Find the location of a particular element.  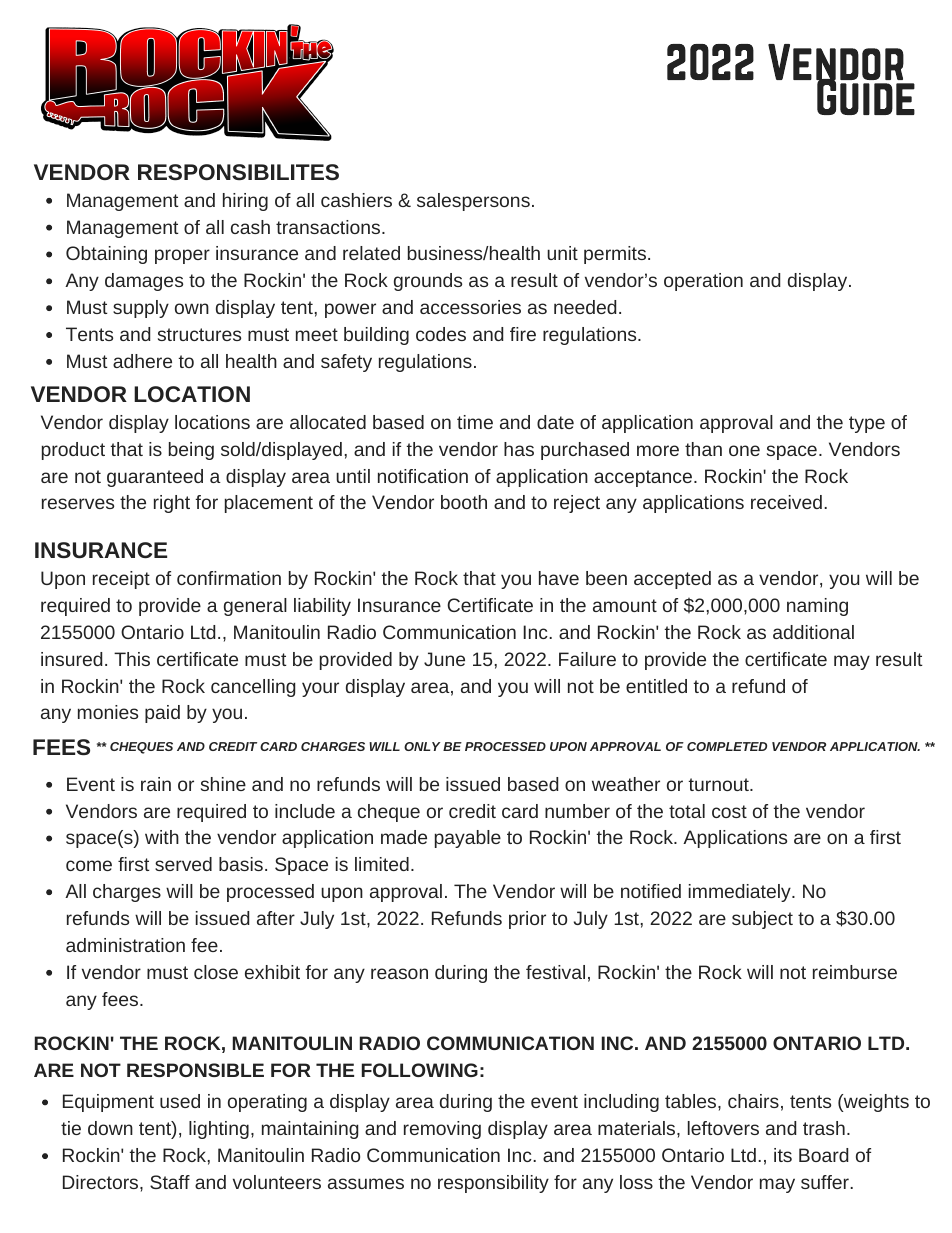

removing is located at coordinates (442, 1130).
